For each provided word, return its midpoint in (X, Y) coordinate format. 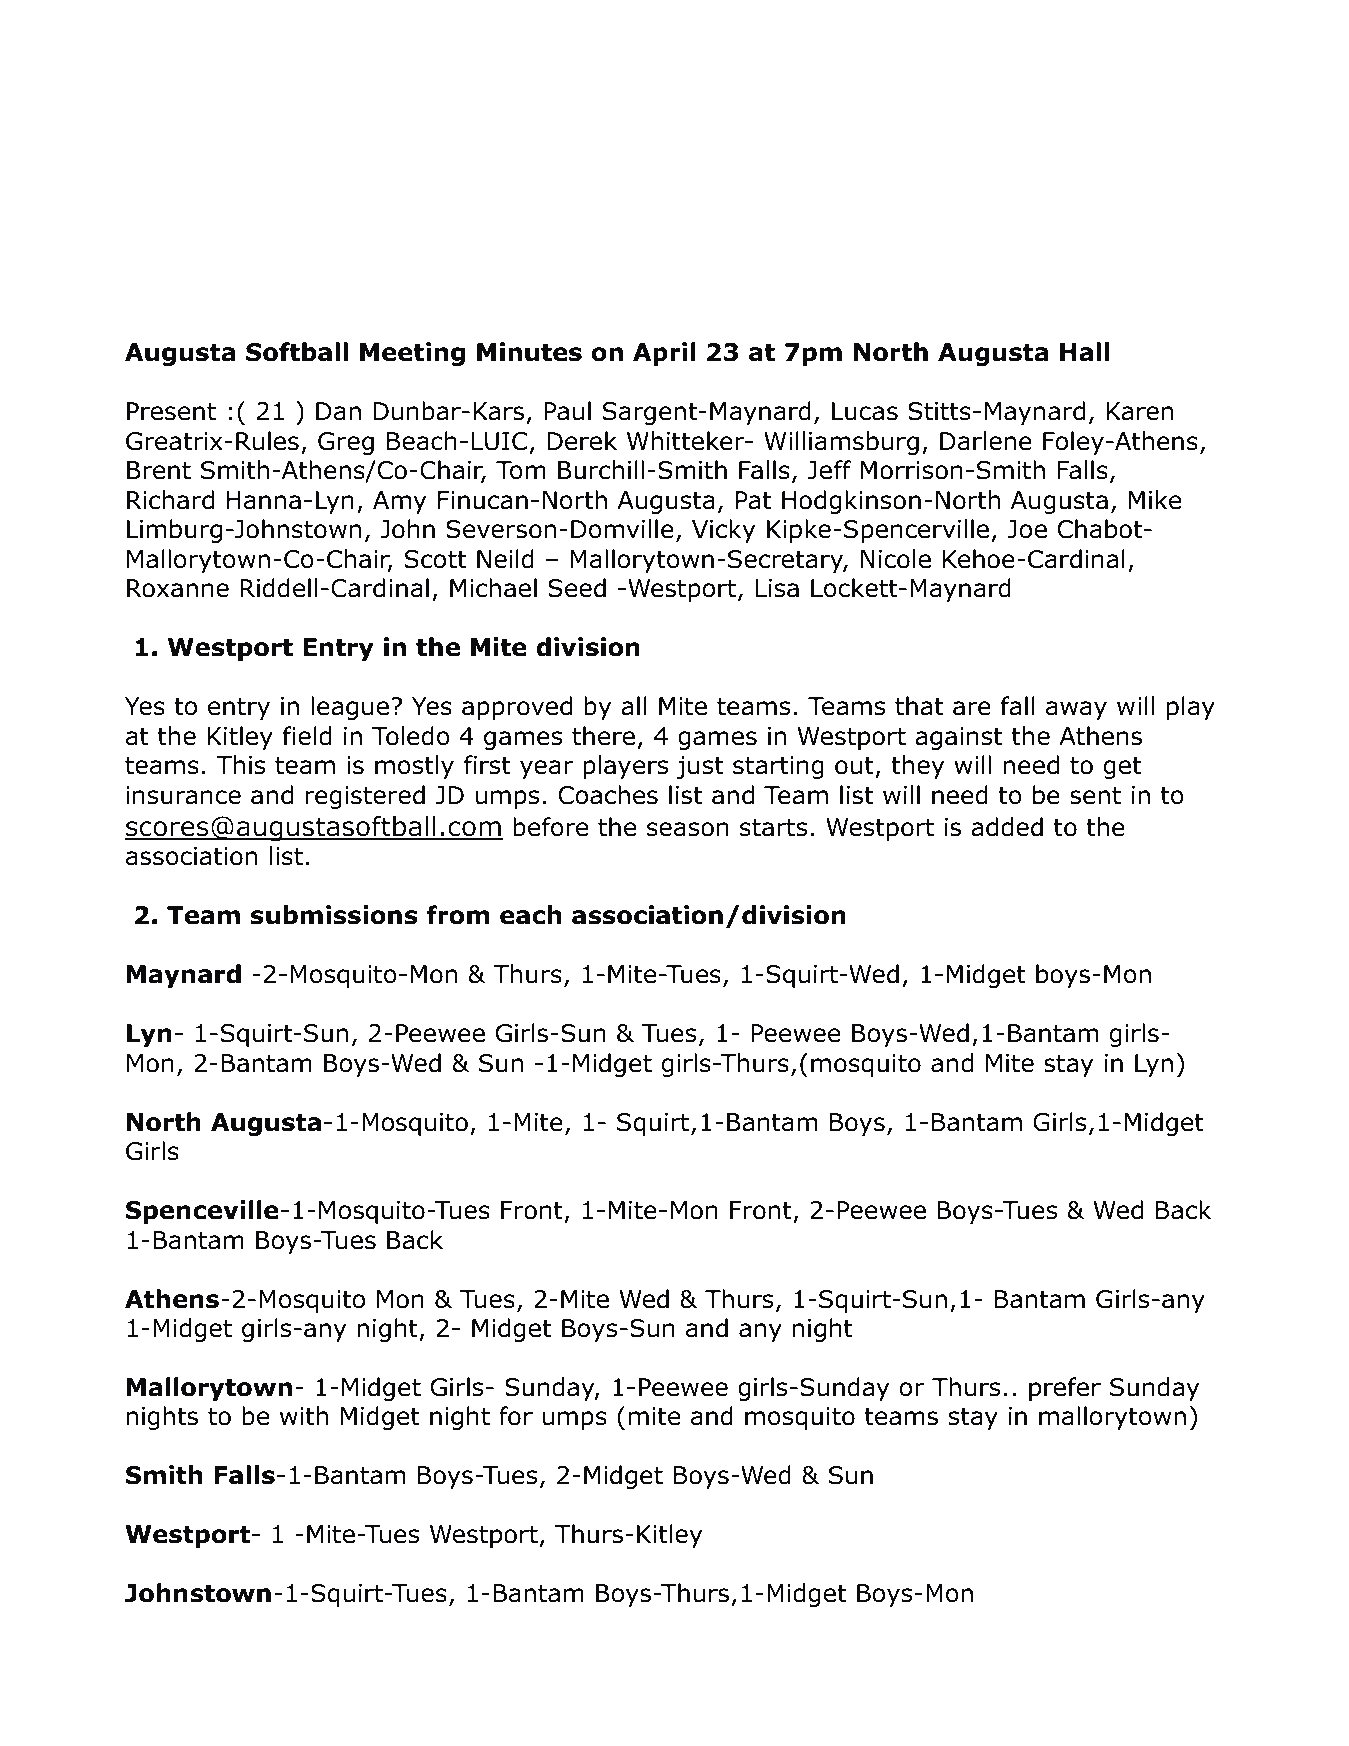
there (603, 736)
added (1007, 827)
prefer (1065, 1389)
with (304, 1416)
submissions (334, 915)
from (458, 915)
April (664, 354)
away (1076, 710)
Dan (338, 411)
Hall (1084, 352)
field (307, 736)
